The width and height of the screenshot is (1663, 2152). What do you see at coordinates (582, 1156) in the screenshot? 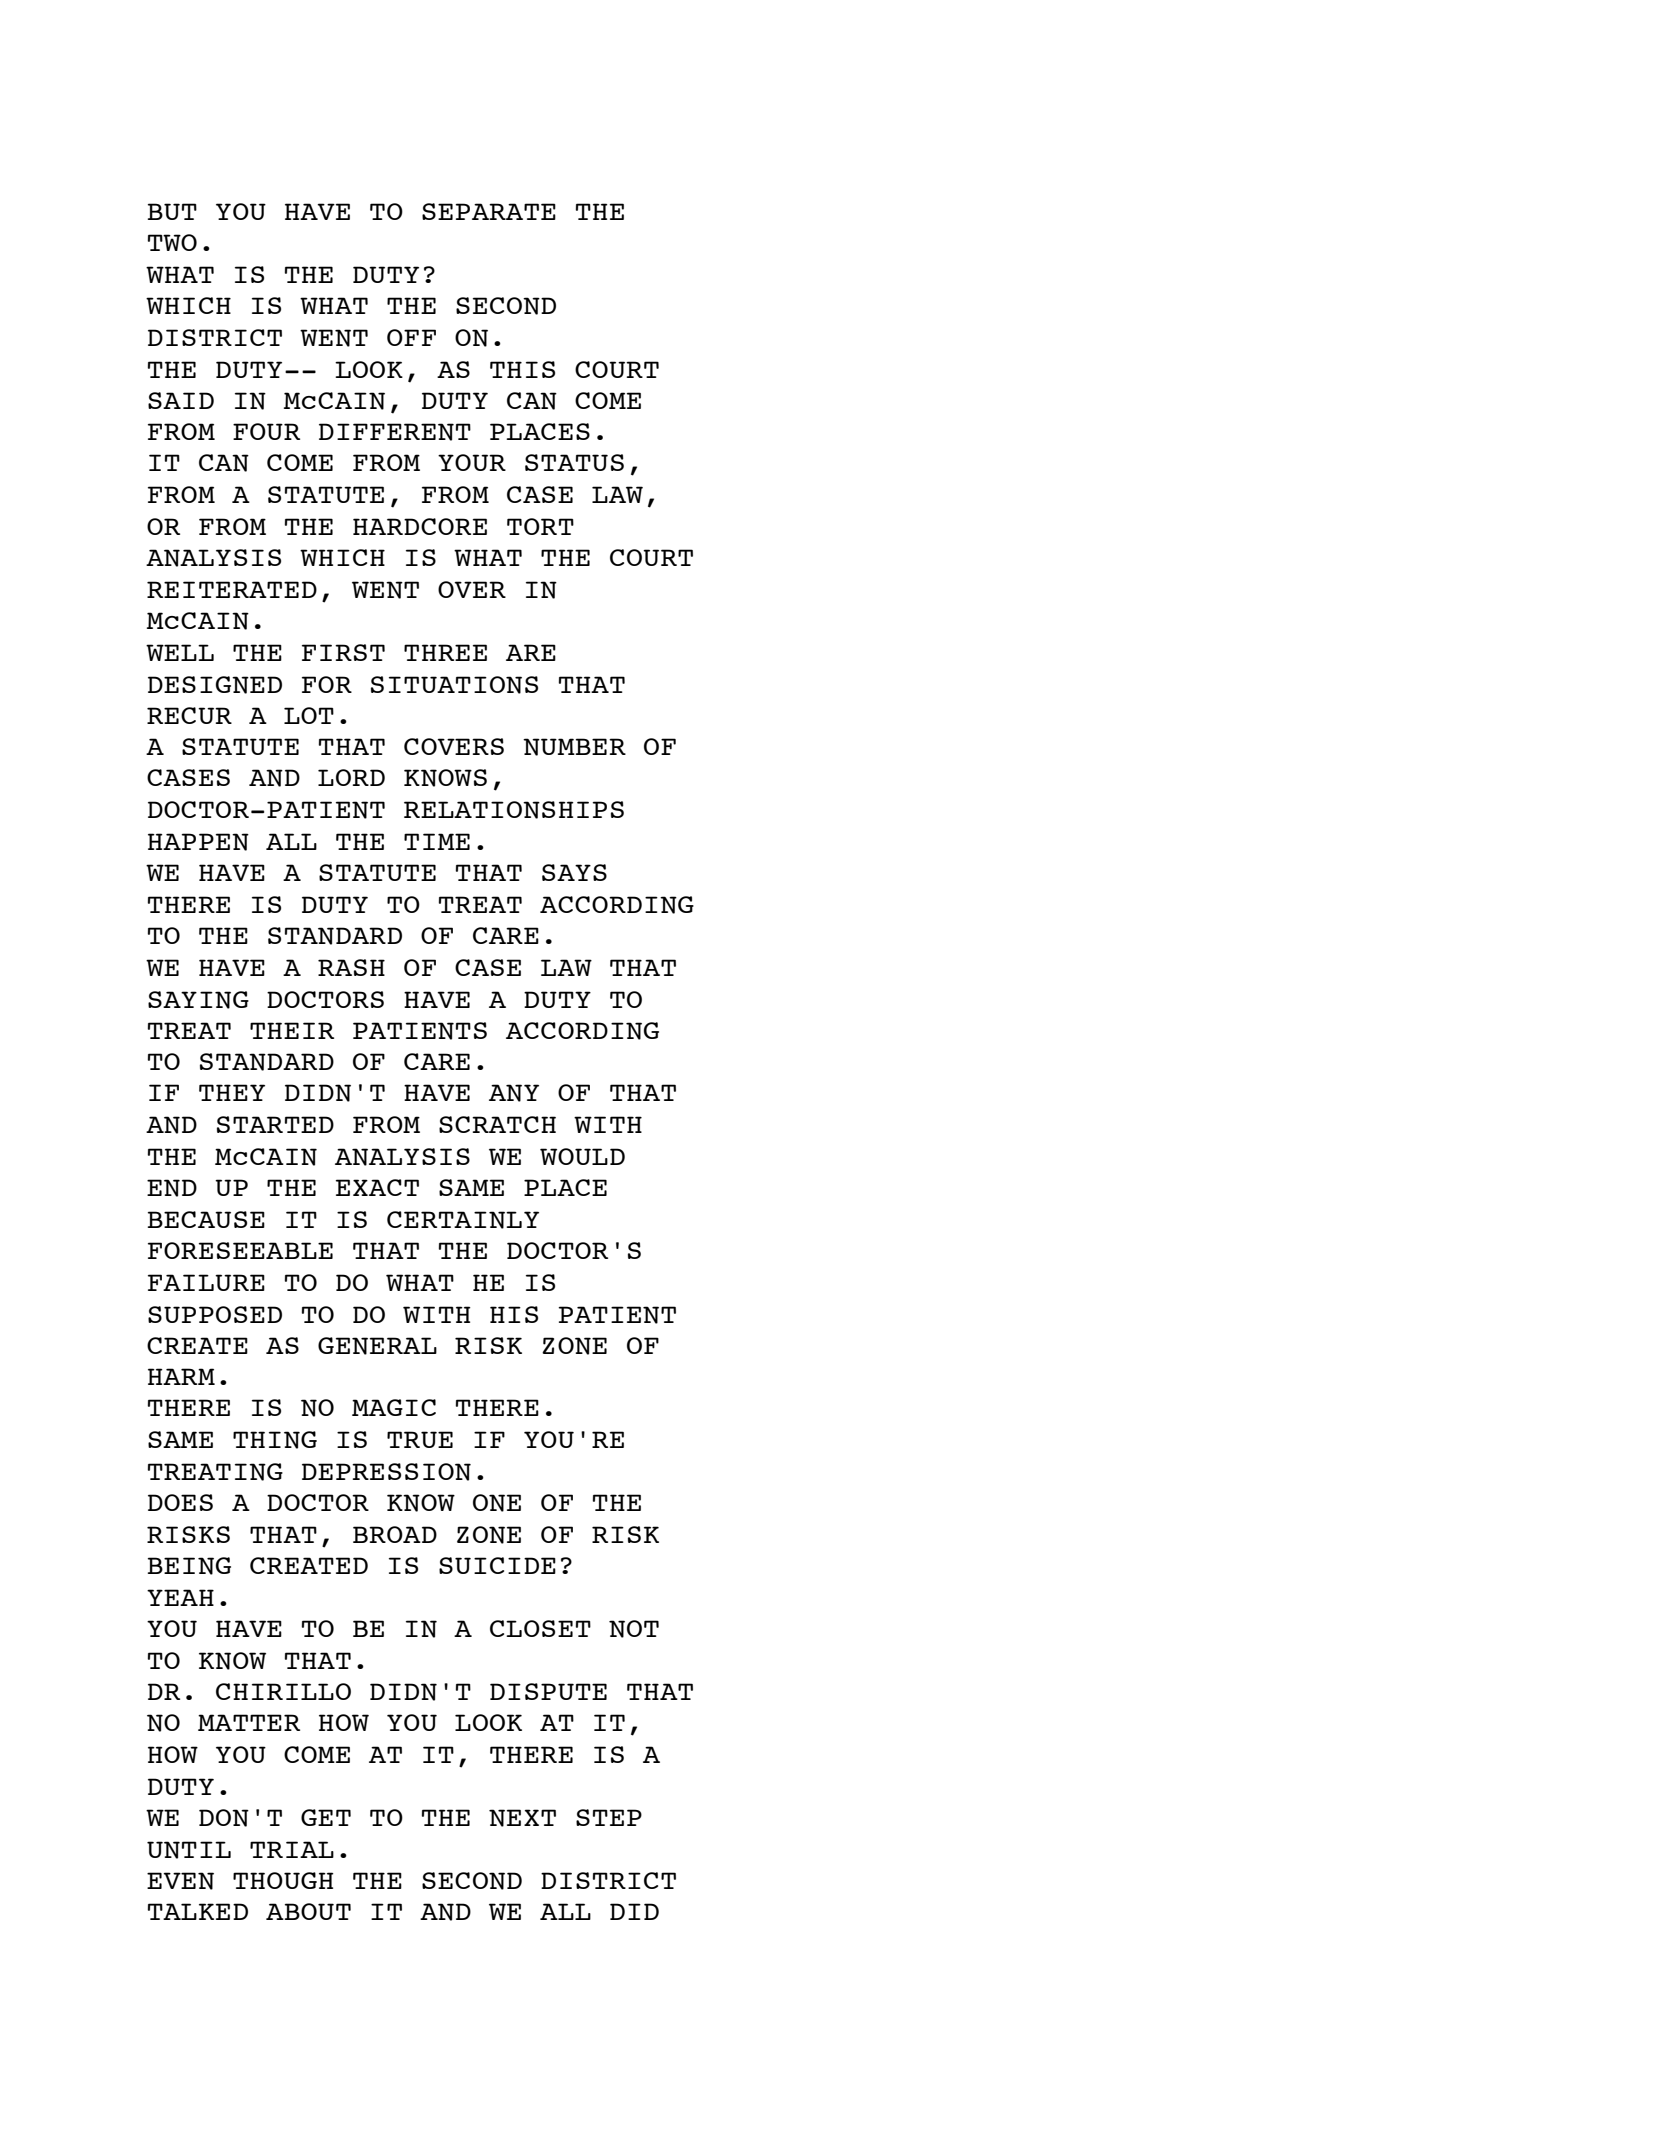
I see `WOULD` at bounding box center [582, 1156].
